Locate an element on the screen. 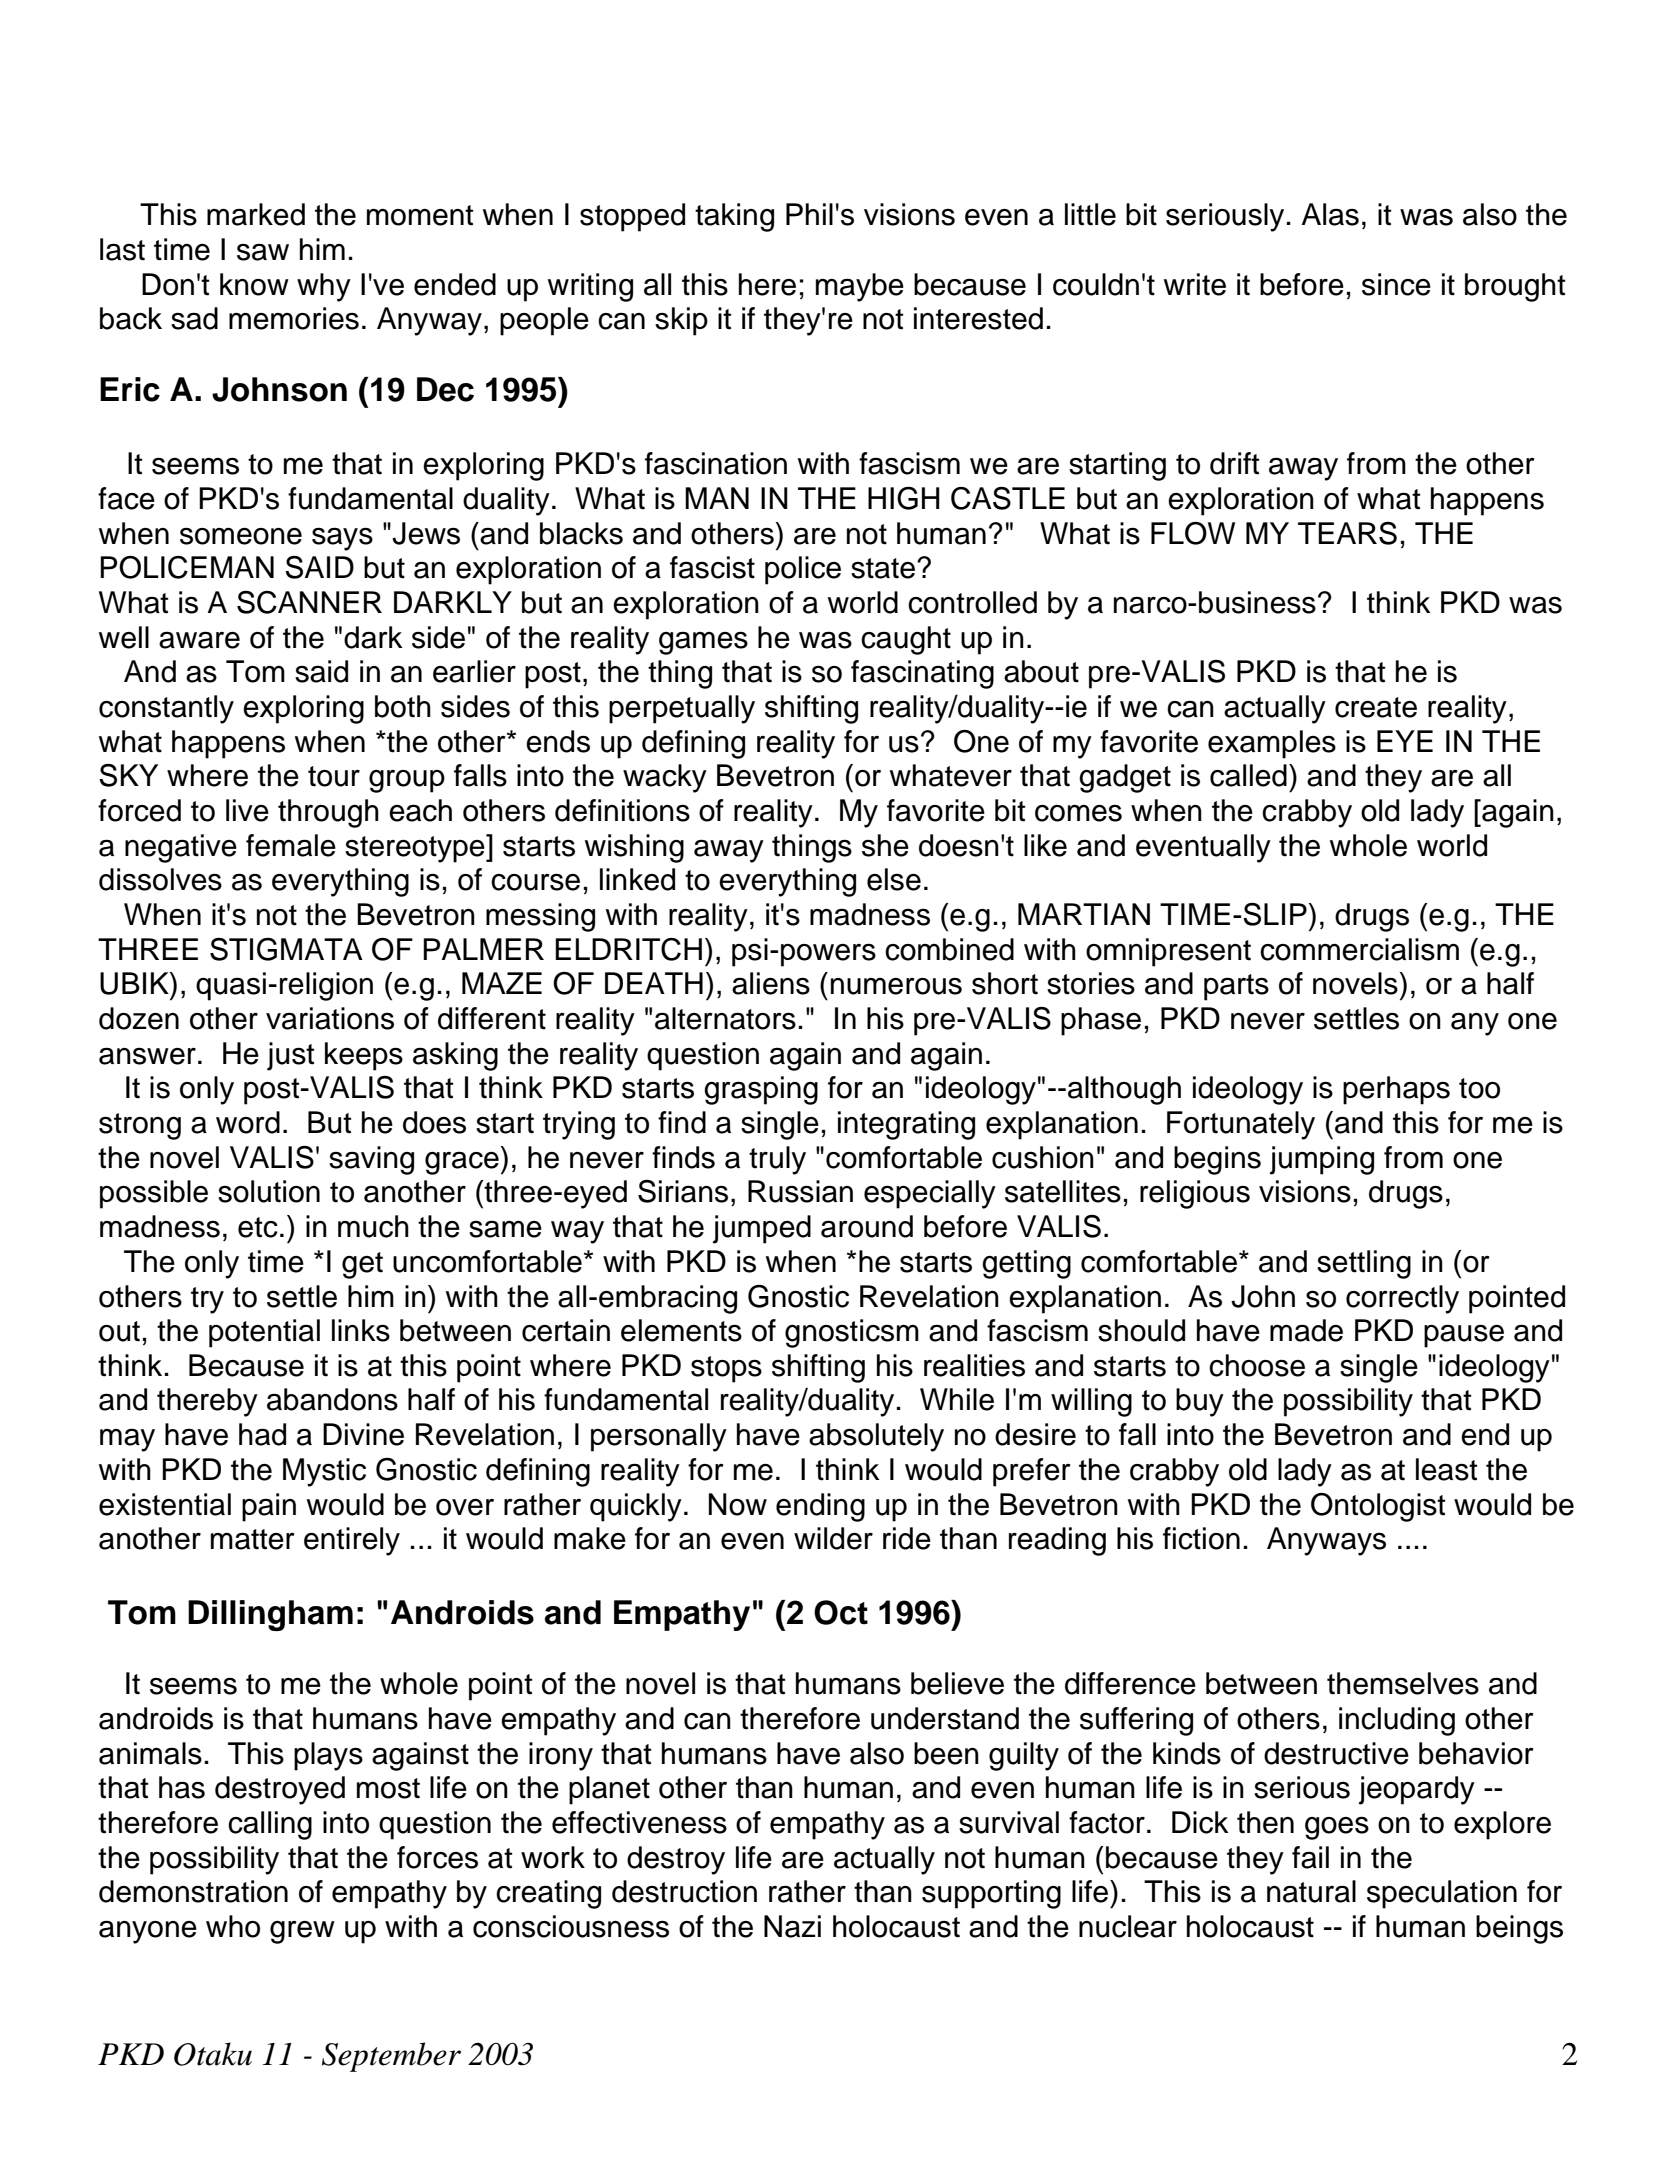  had is located at coordinates (262, 1434).
